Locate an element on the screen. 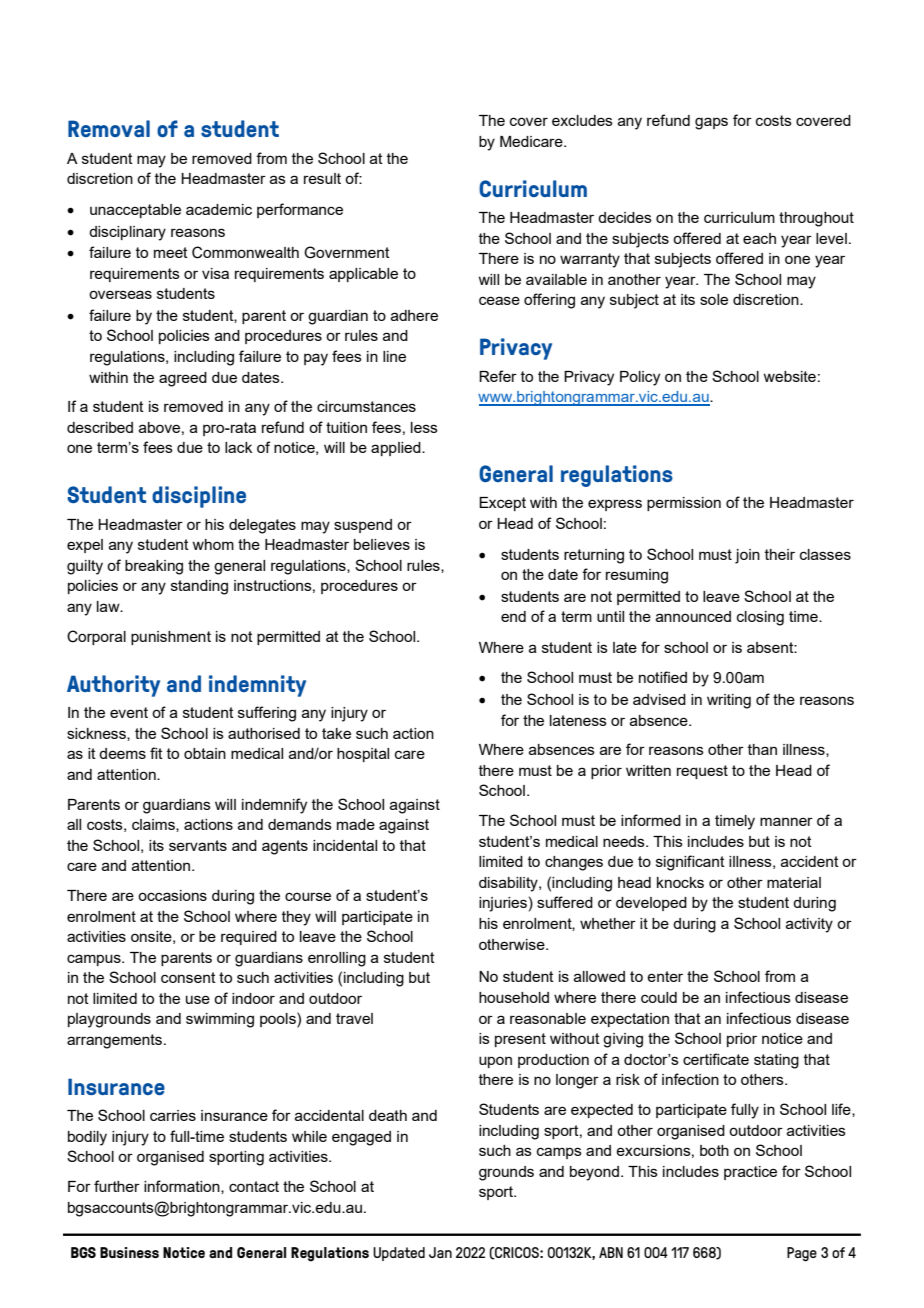 The height and width of the screenshot is (1308, 924). activity is located at coordinates (809, 925).
